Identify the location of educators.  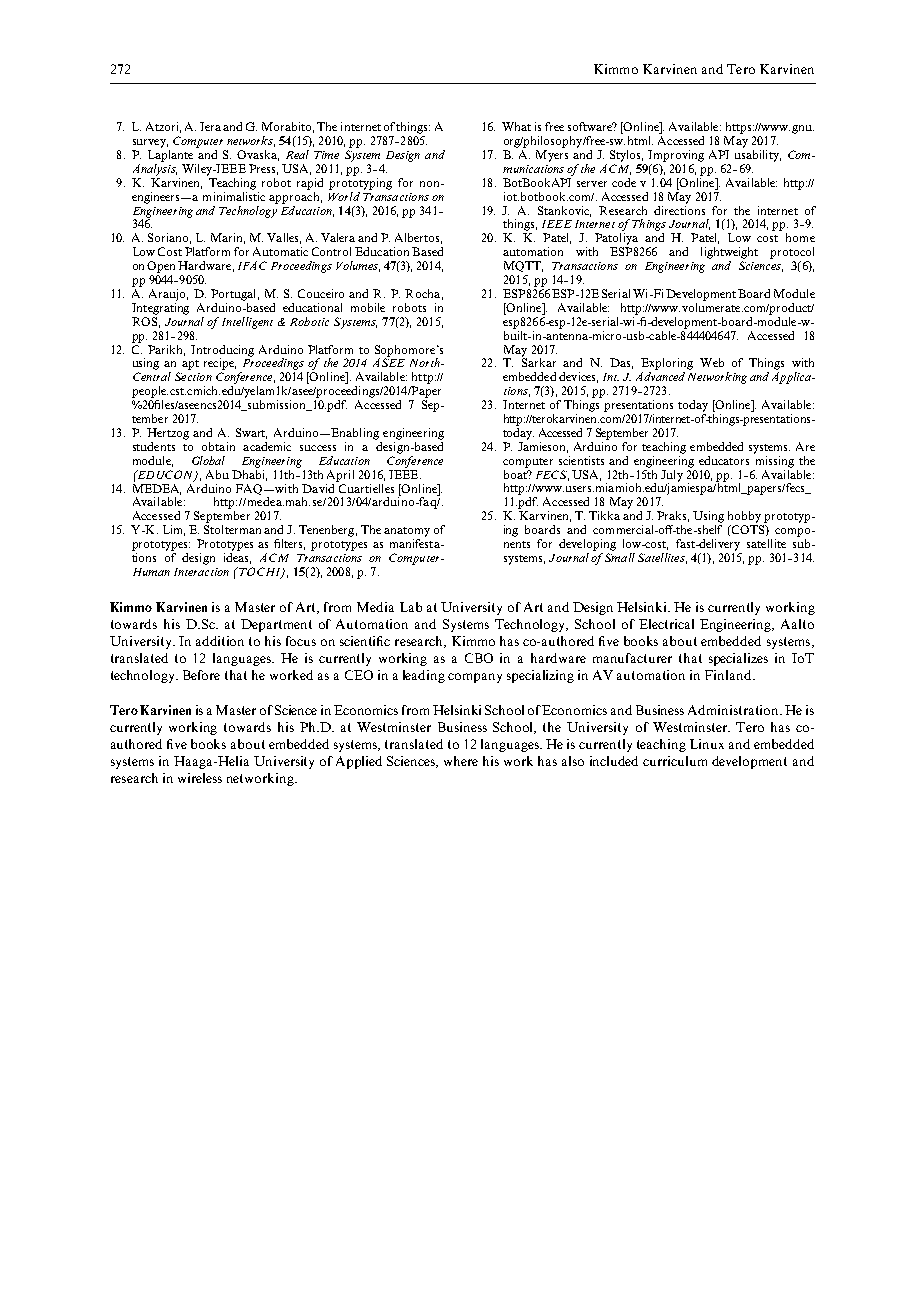
(724, 460).
